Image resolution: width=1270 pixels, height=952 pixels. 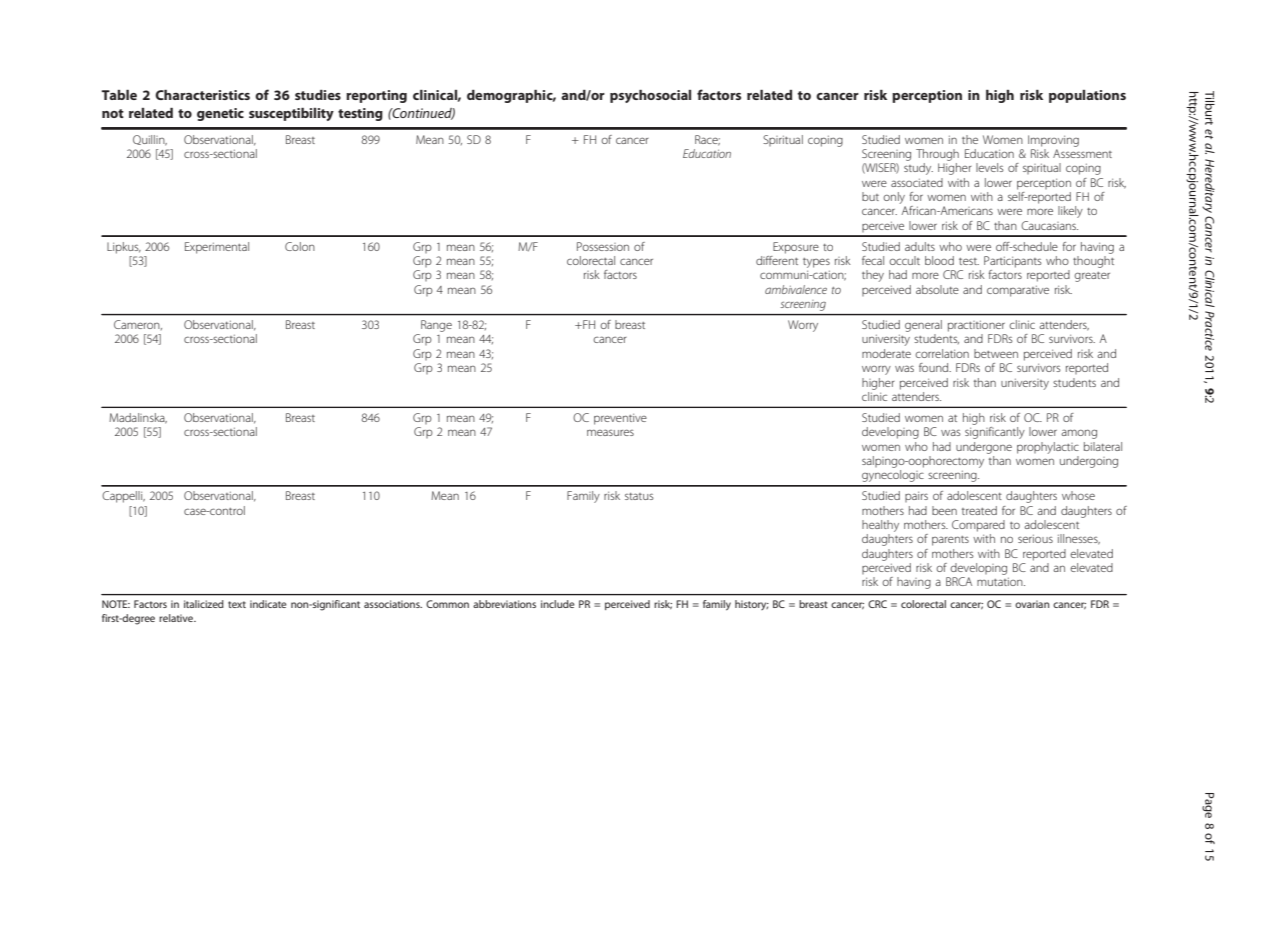 I want to click on Experimental, so click(x=217, y=248).
